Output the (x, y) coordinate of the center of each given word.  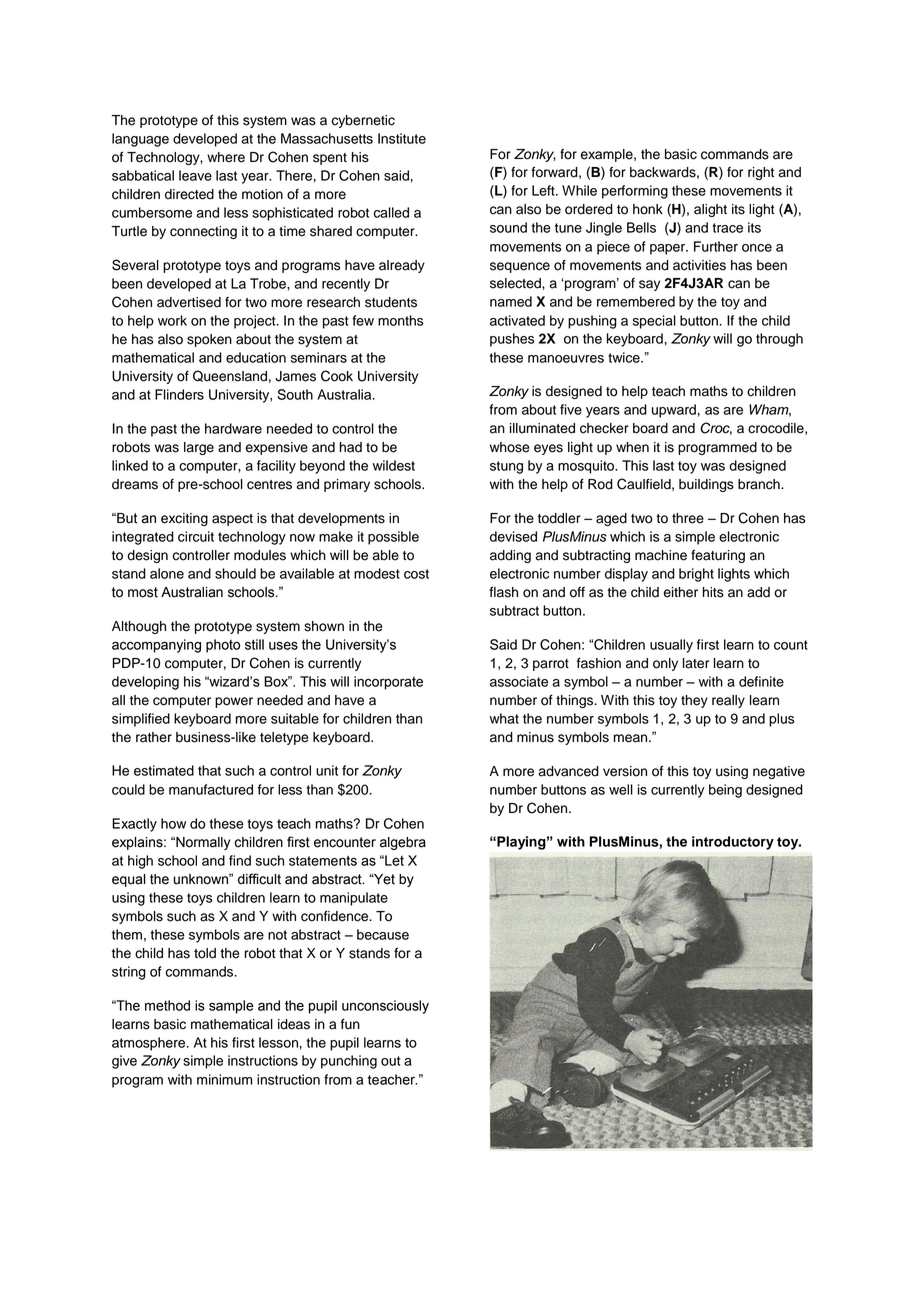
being (725, 791)
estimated (164, 770)
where (226, 157)
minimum (224, 1079)
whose (510, 447)
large (199, 448)
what (504, 718)
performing (635, 192)
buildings (706, 485)
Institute (402, 138)
